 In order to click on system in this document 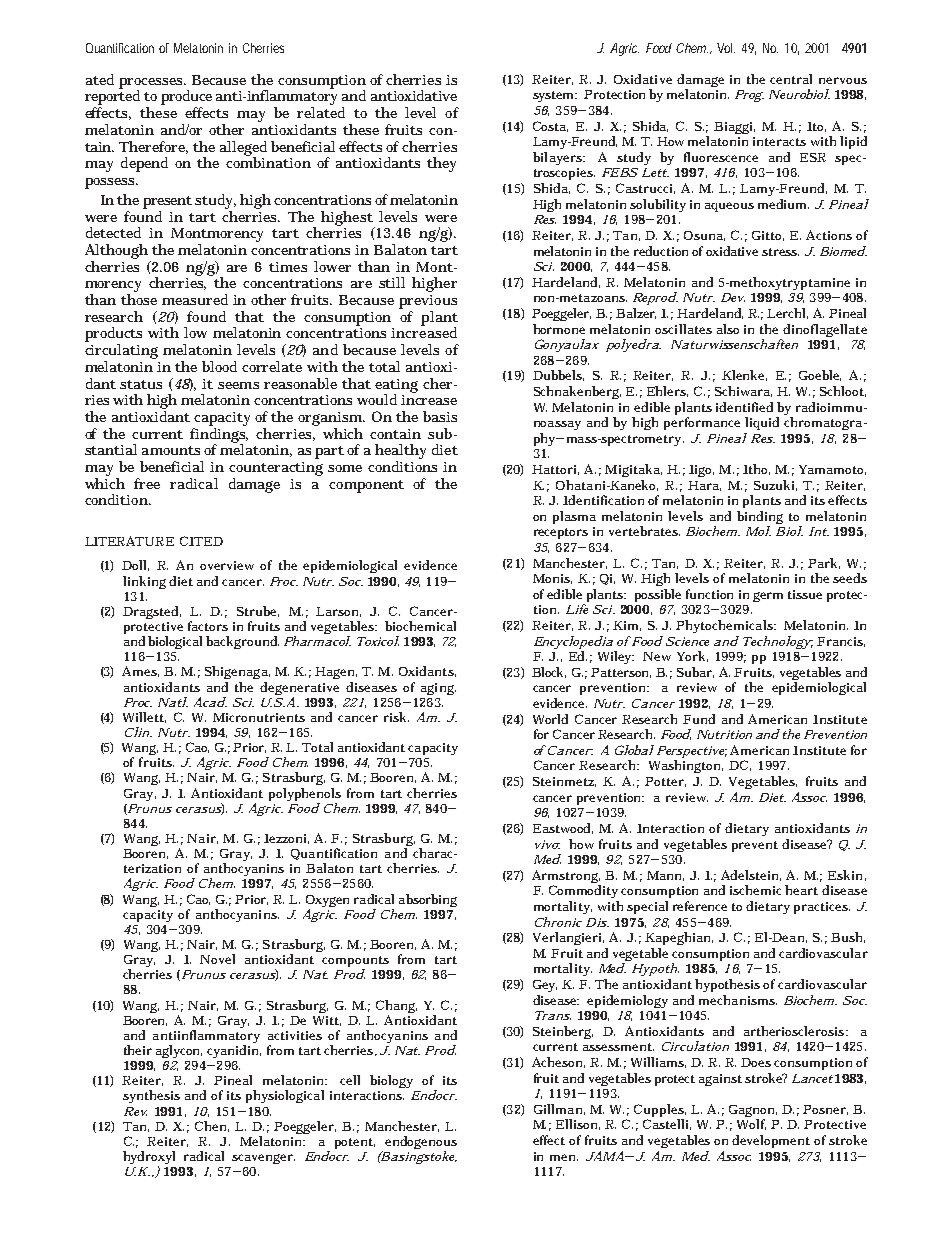, I will do `click(555, 96)`.
